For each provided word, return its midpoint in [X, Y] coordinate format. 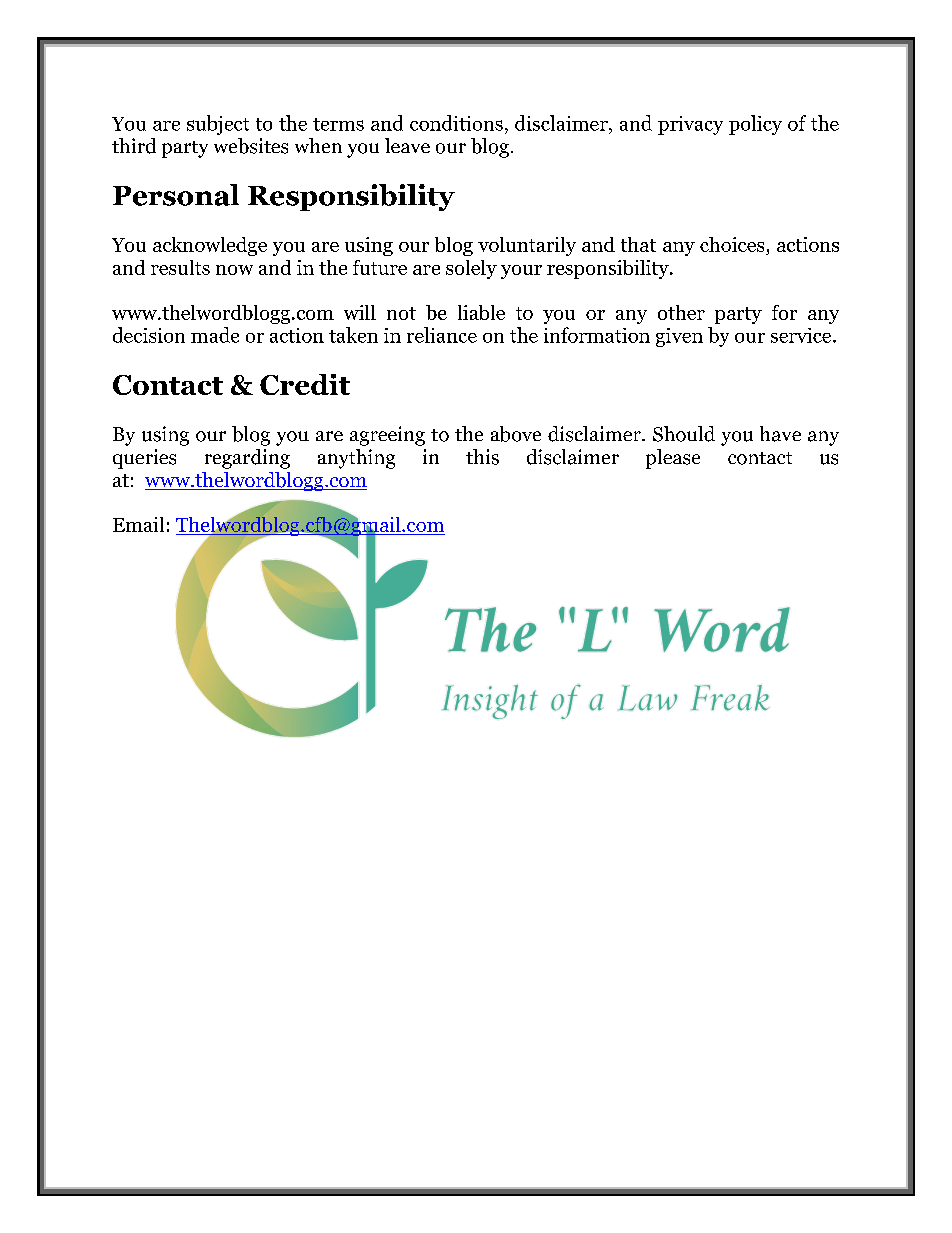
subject [218, 125]
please [673, 459]
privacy [690, 125]
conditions [456, 123]
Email [138, 524]
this [482, 457]
